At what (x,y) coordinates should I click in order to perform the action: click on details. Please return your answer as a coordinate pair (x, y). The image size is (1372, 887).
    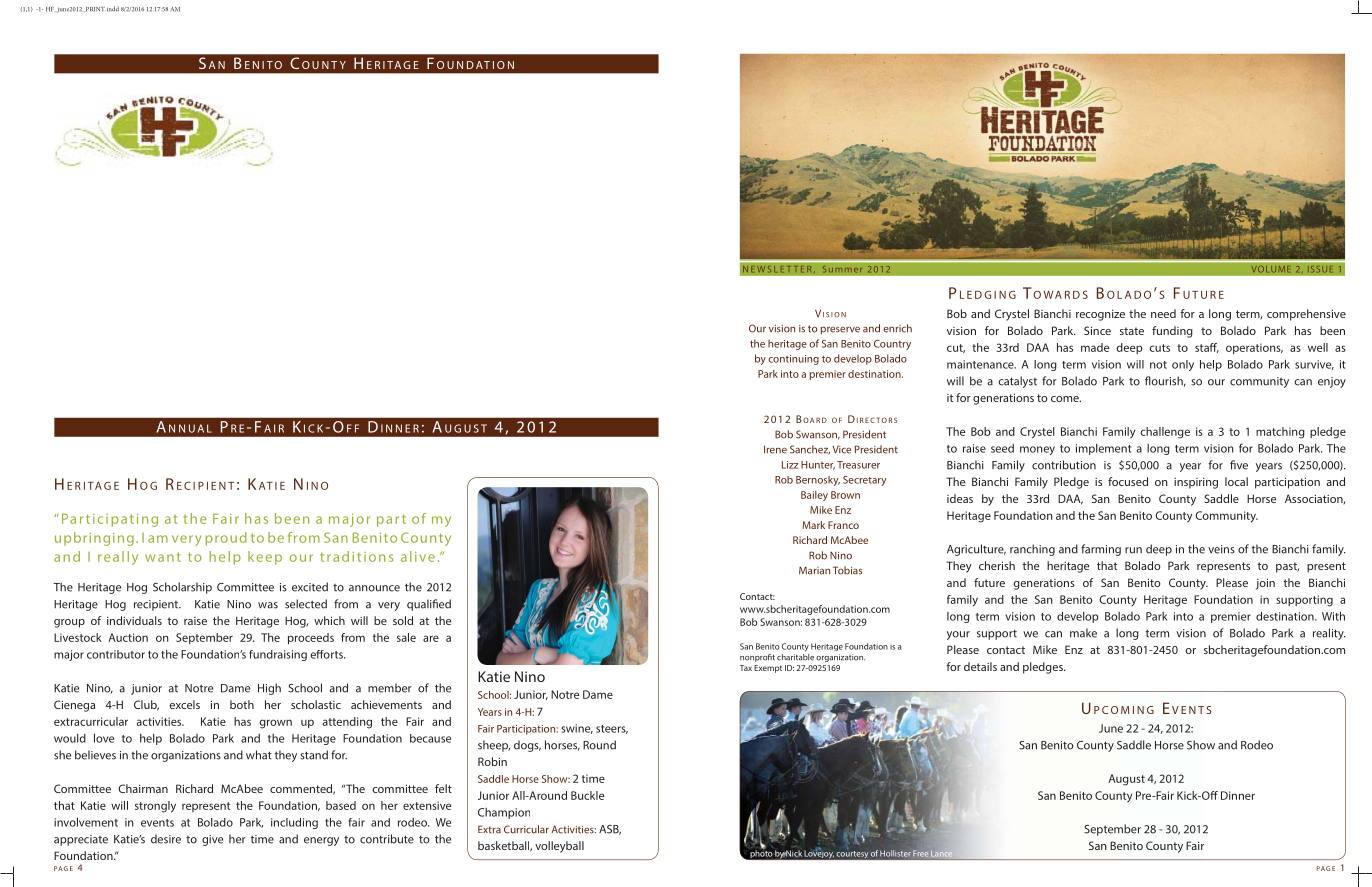
    Looking at the image, I should click on (980, 666).
